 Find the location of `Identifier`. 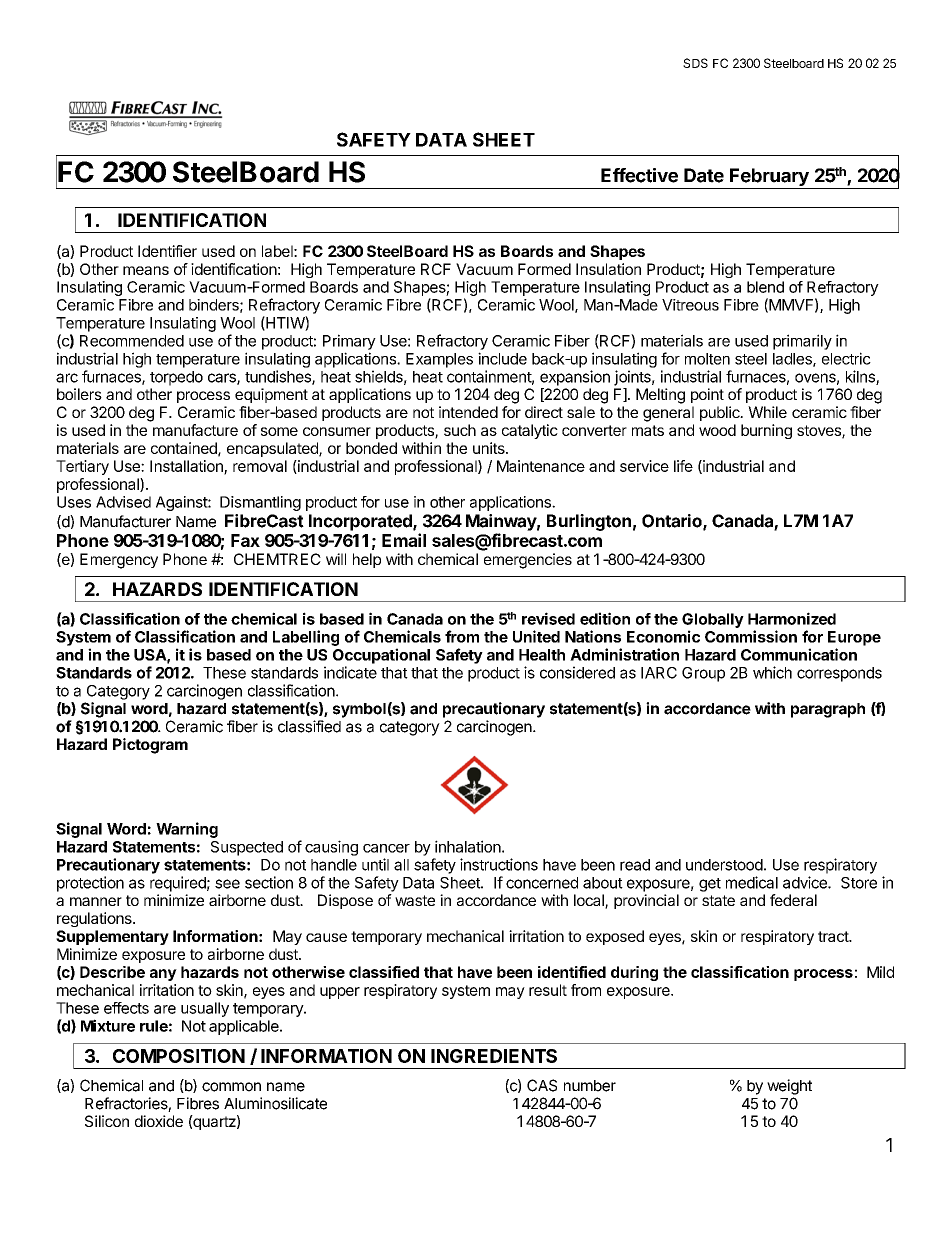

Identifier is located at coordinates (167, 251).
